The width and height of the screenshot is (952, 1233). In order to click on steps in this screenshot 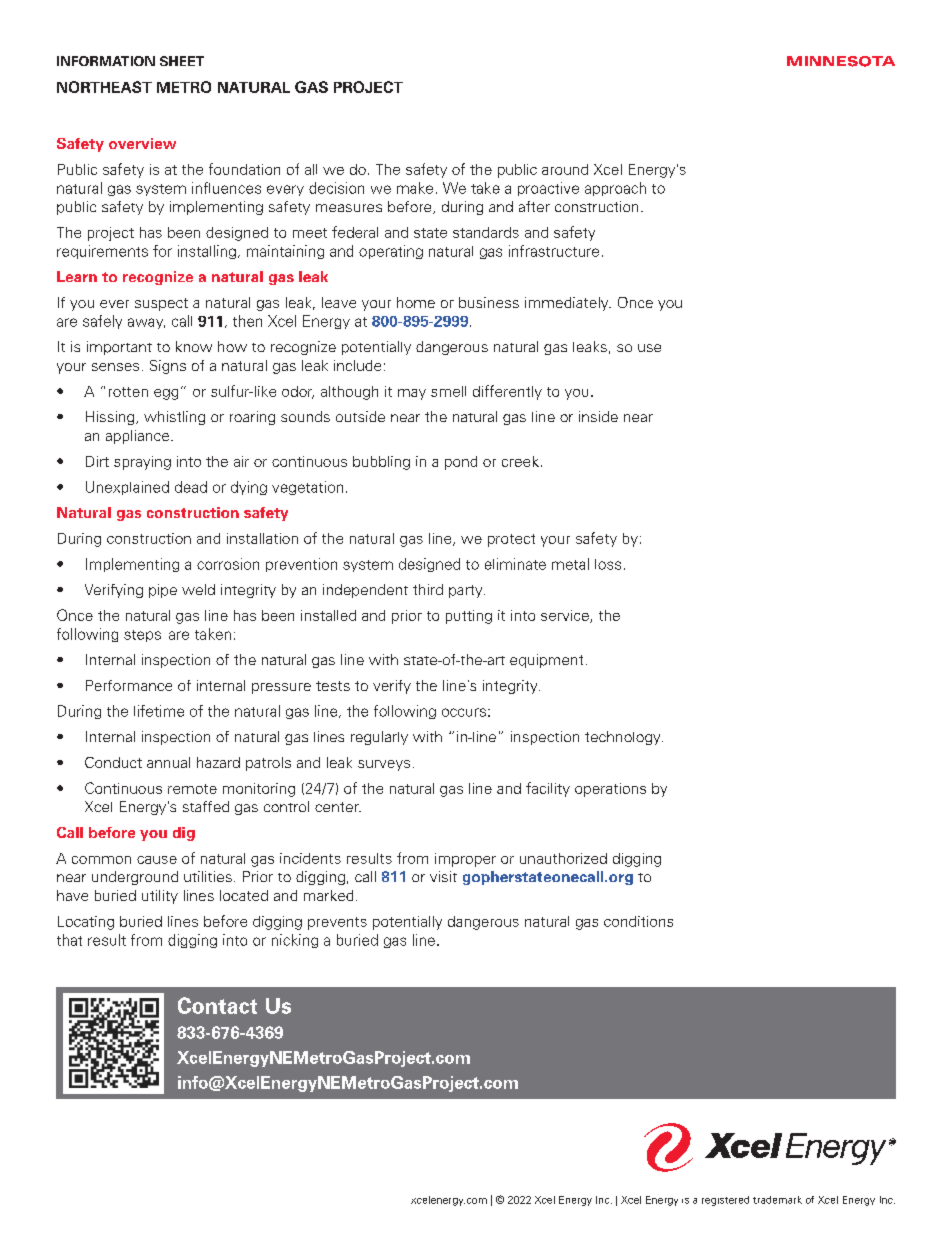, I will do `click(142, 636)`.
